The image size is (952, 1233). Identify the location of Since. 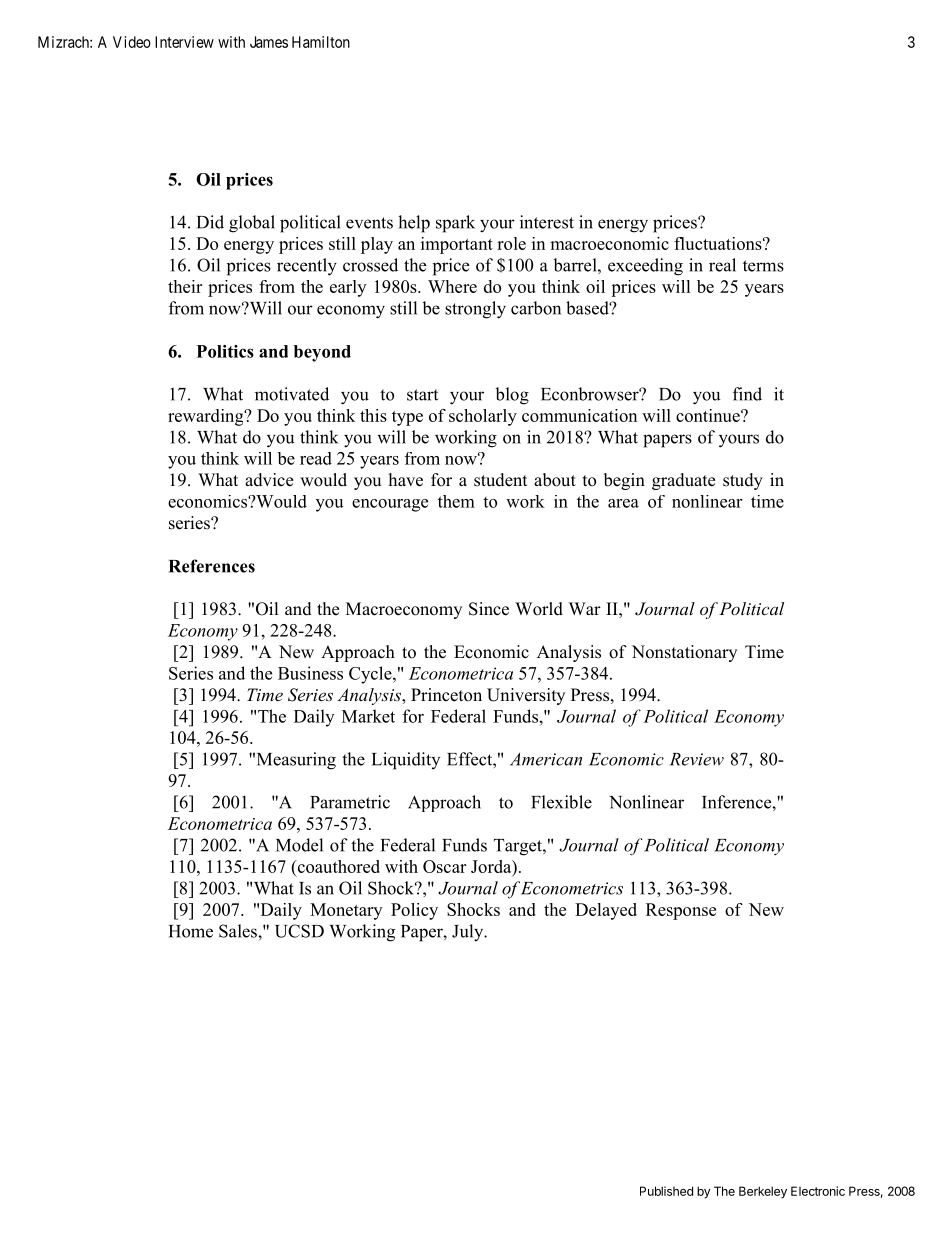
(489, 609).
